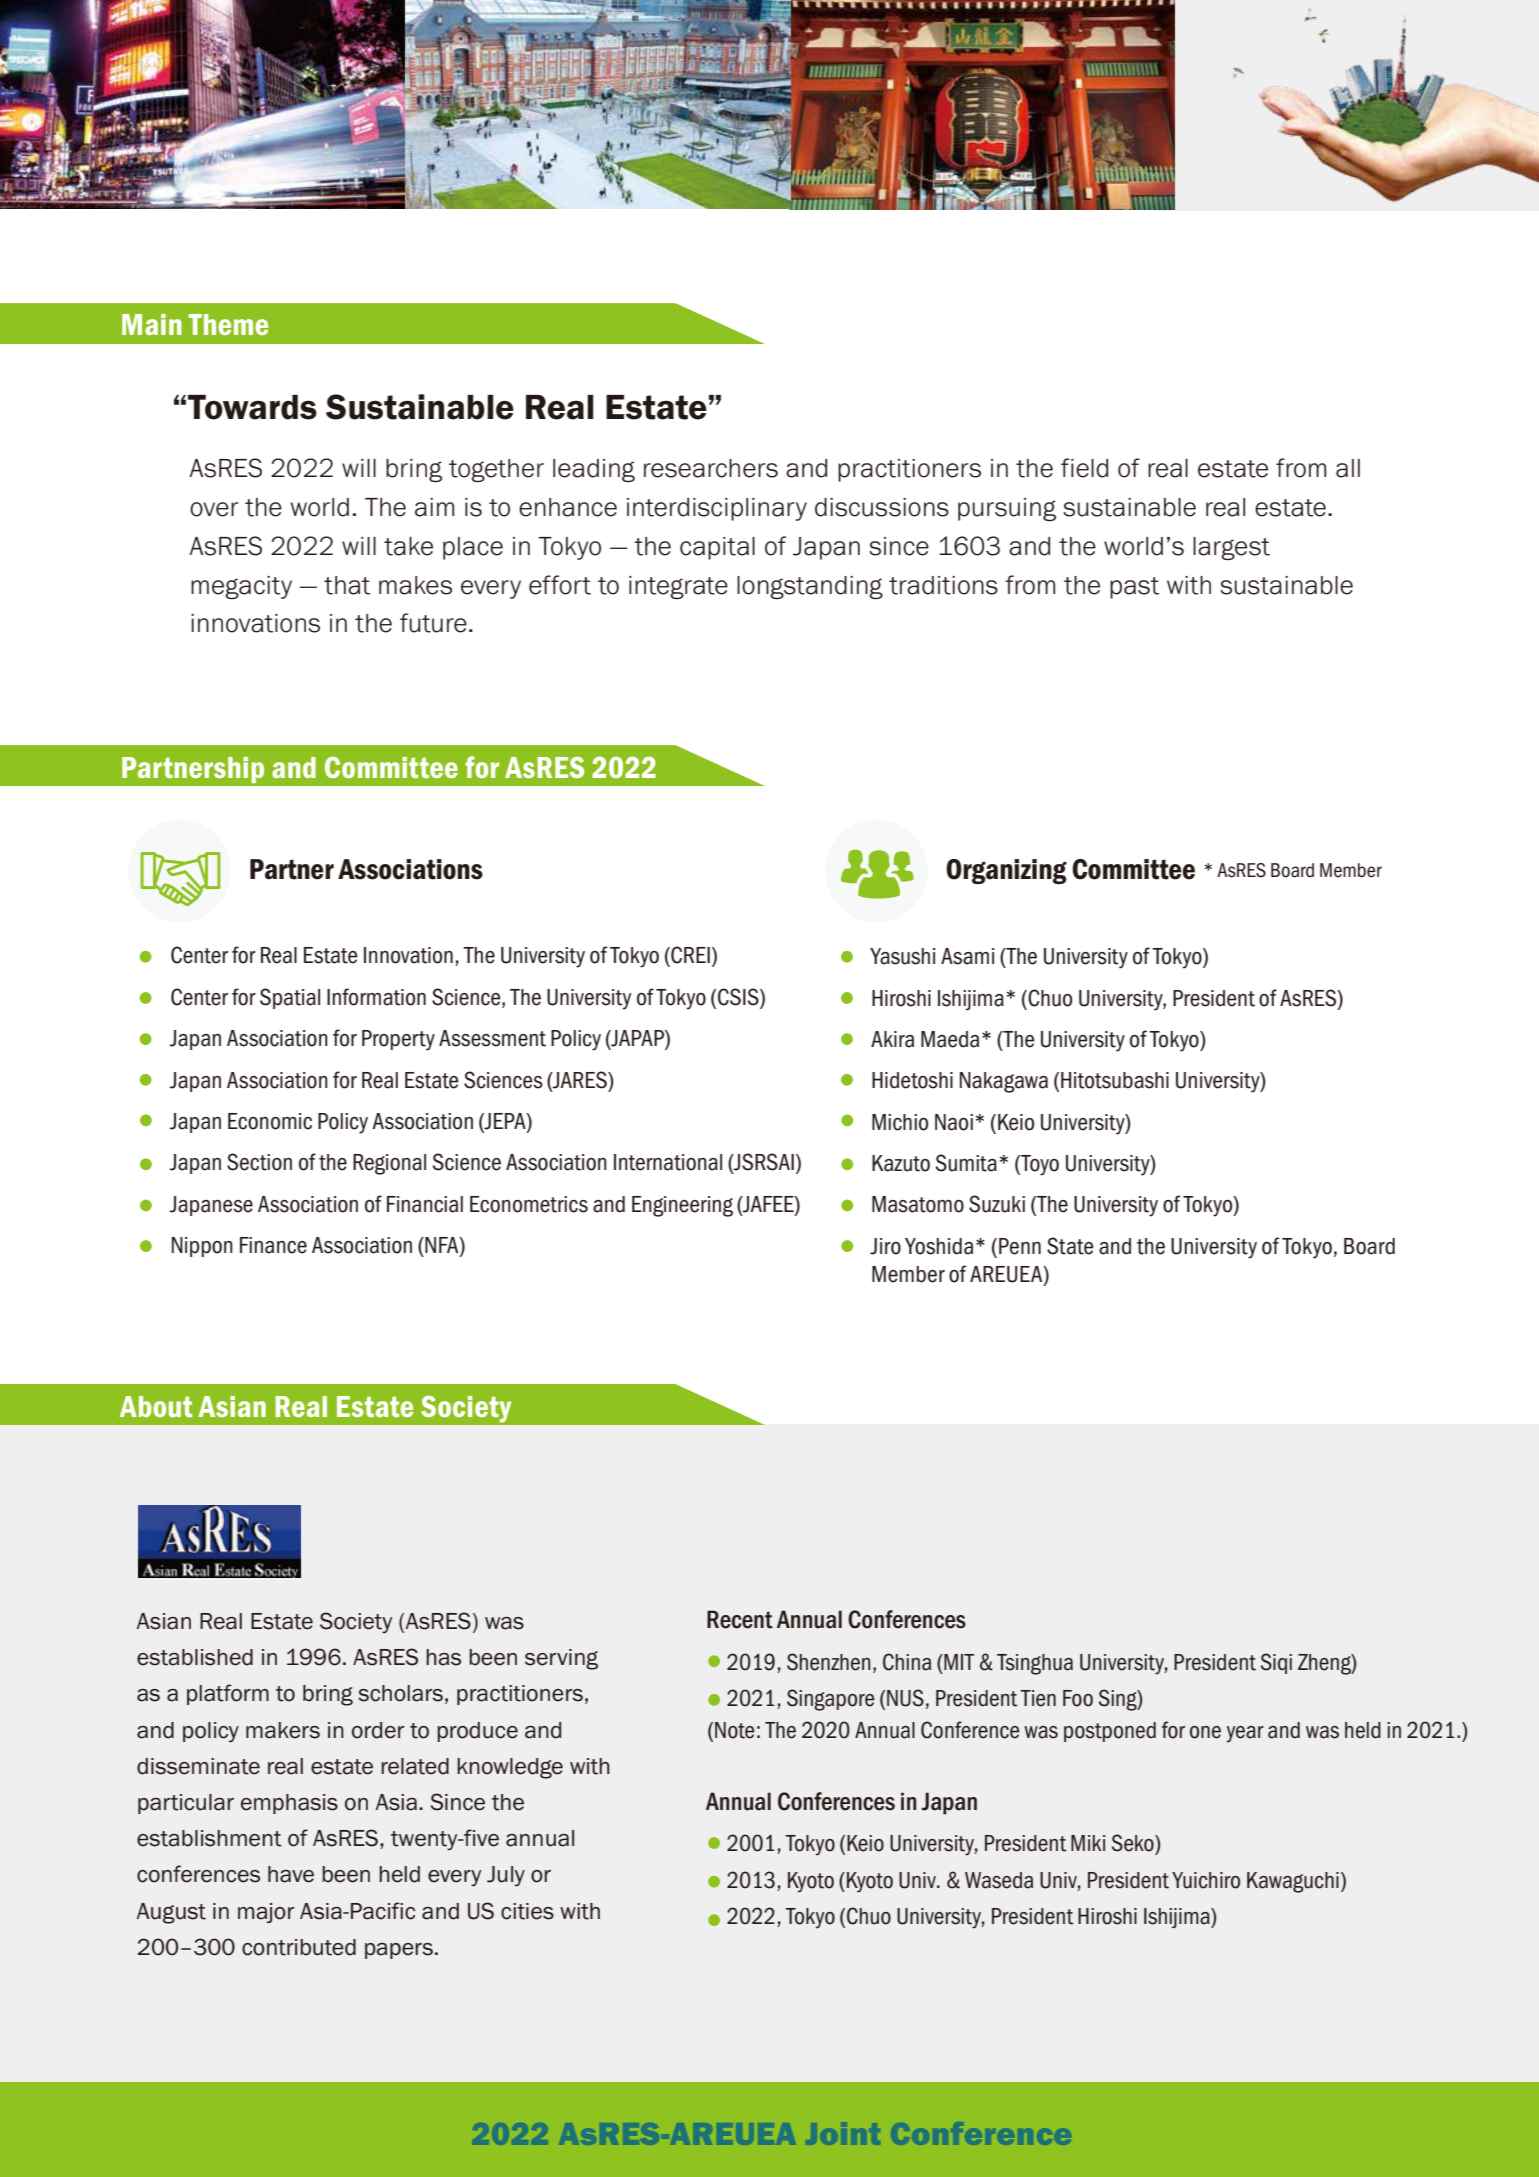 The width and height of the image is (1539, 2177). I want to click on Akira, so click(892, 1039).
